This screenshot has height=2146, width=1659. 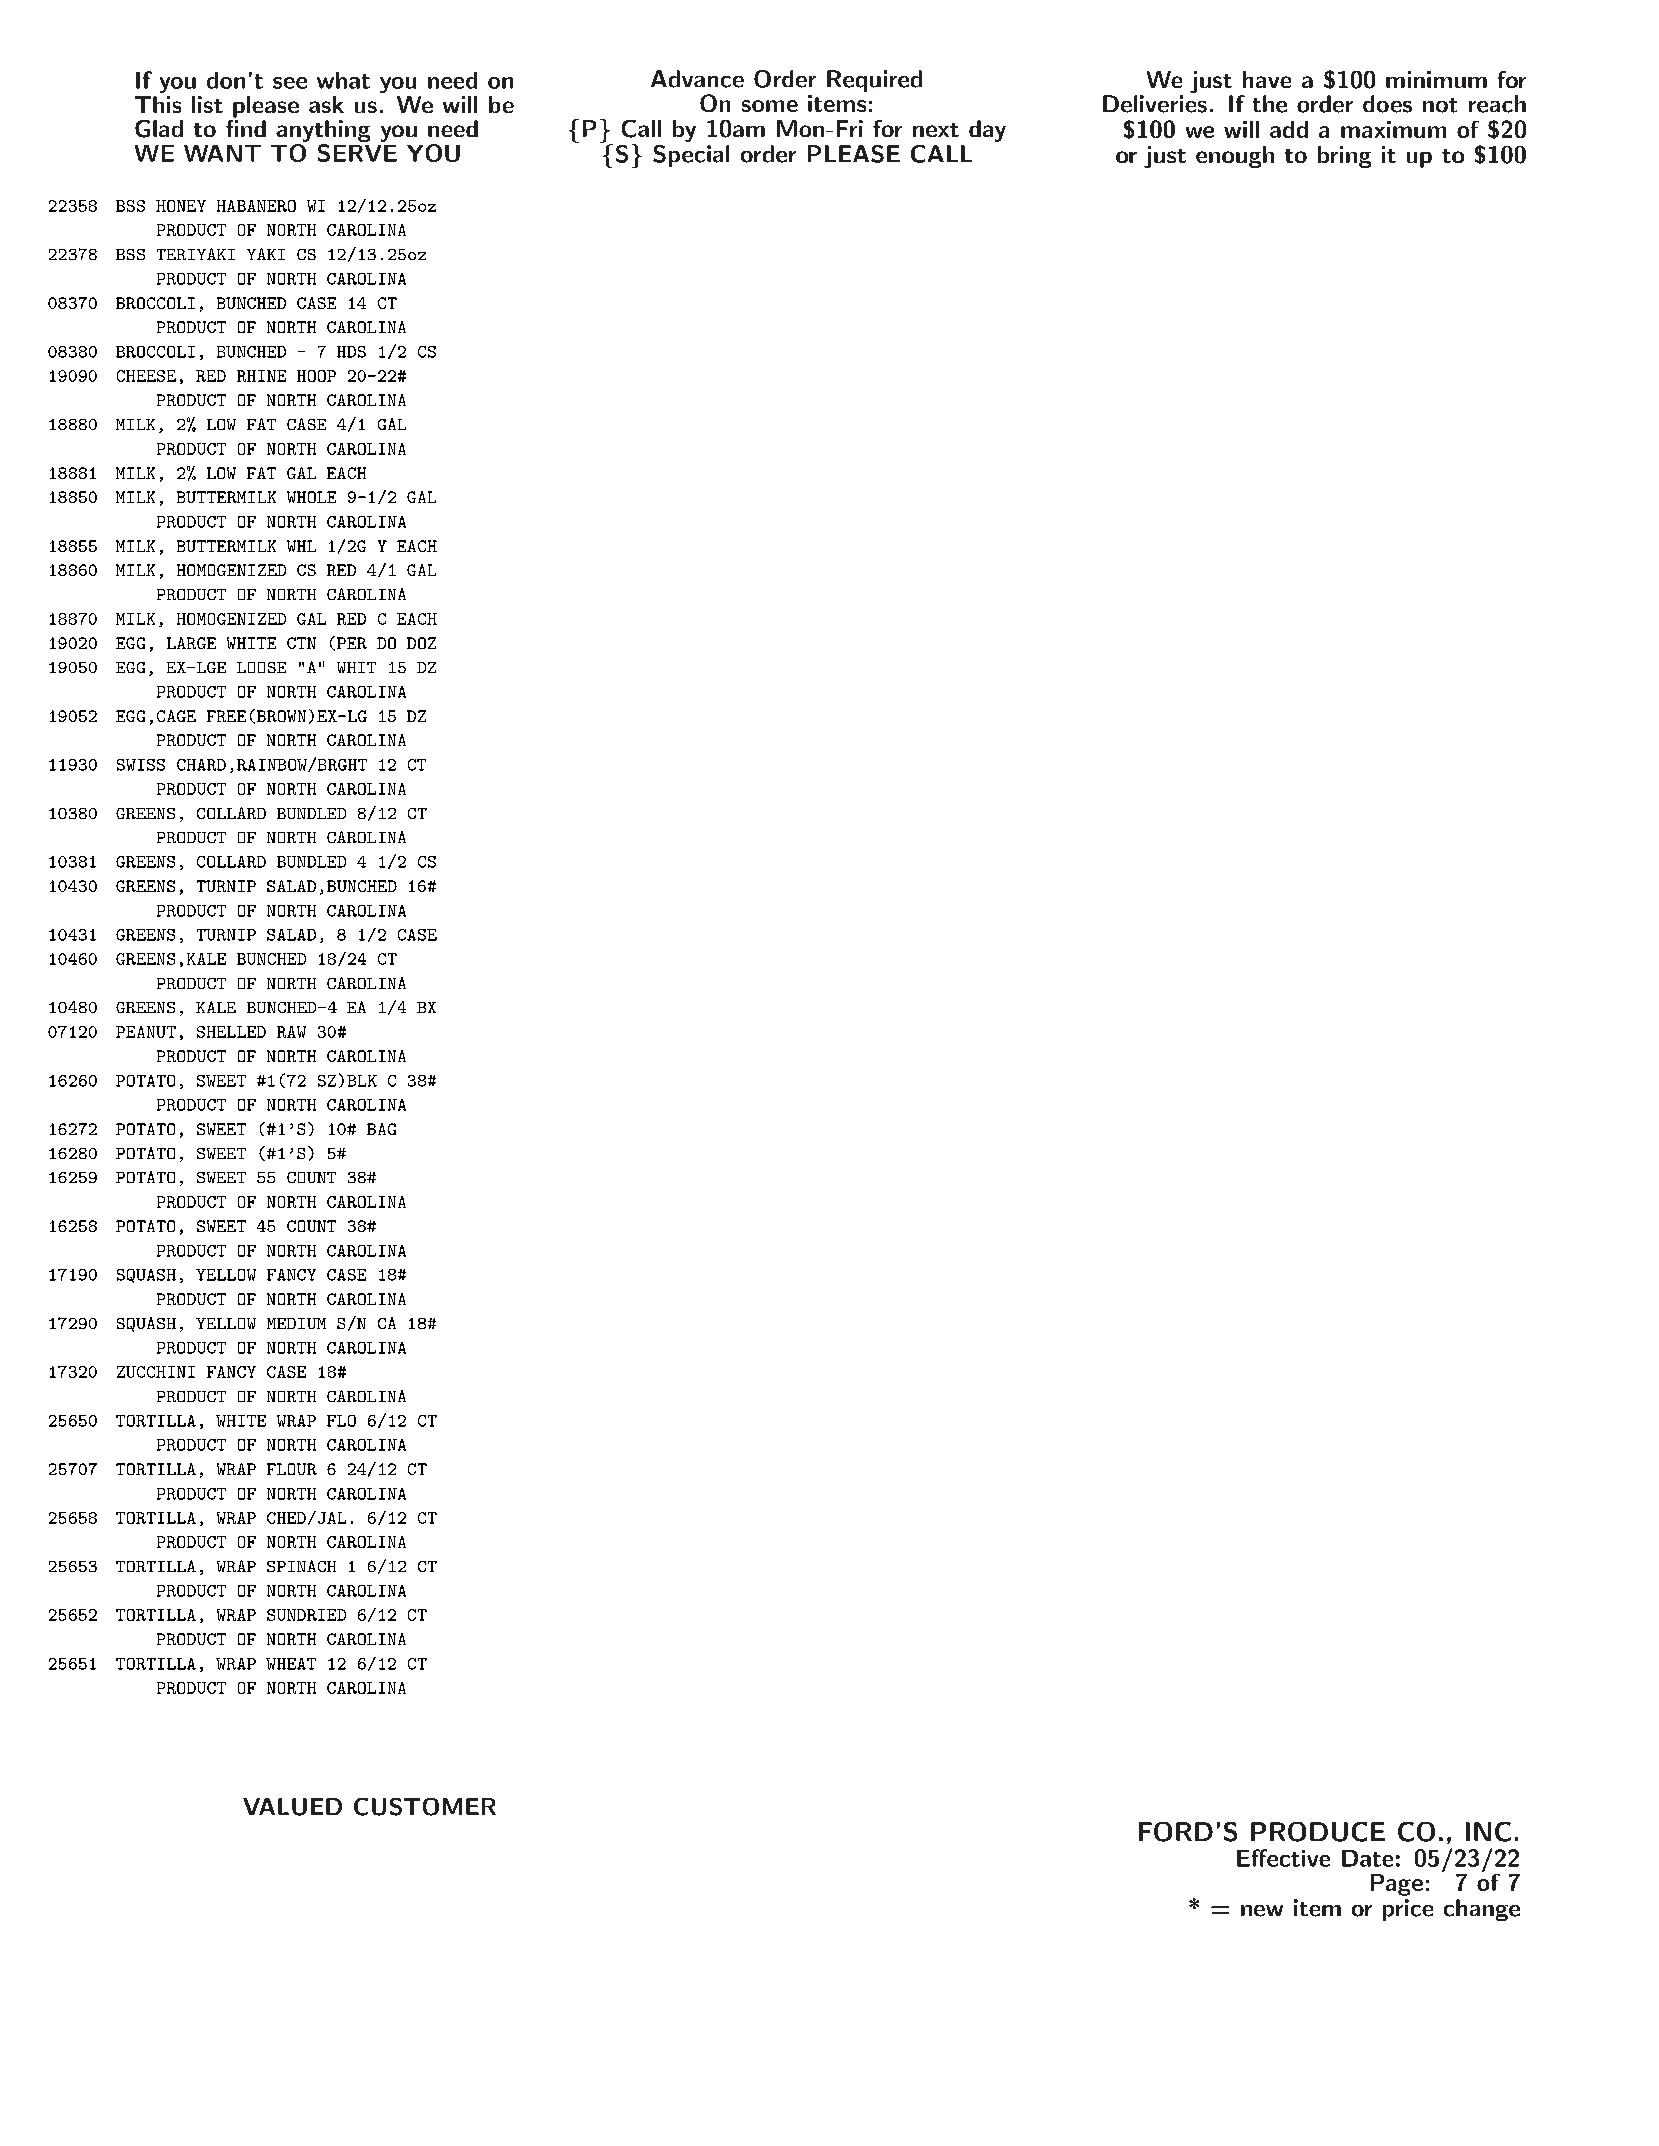 I want to click on VALUED, so click(x=292, y=1807).
